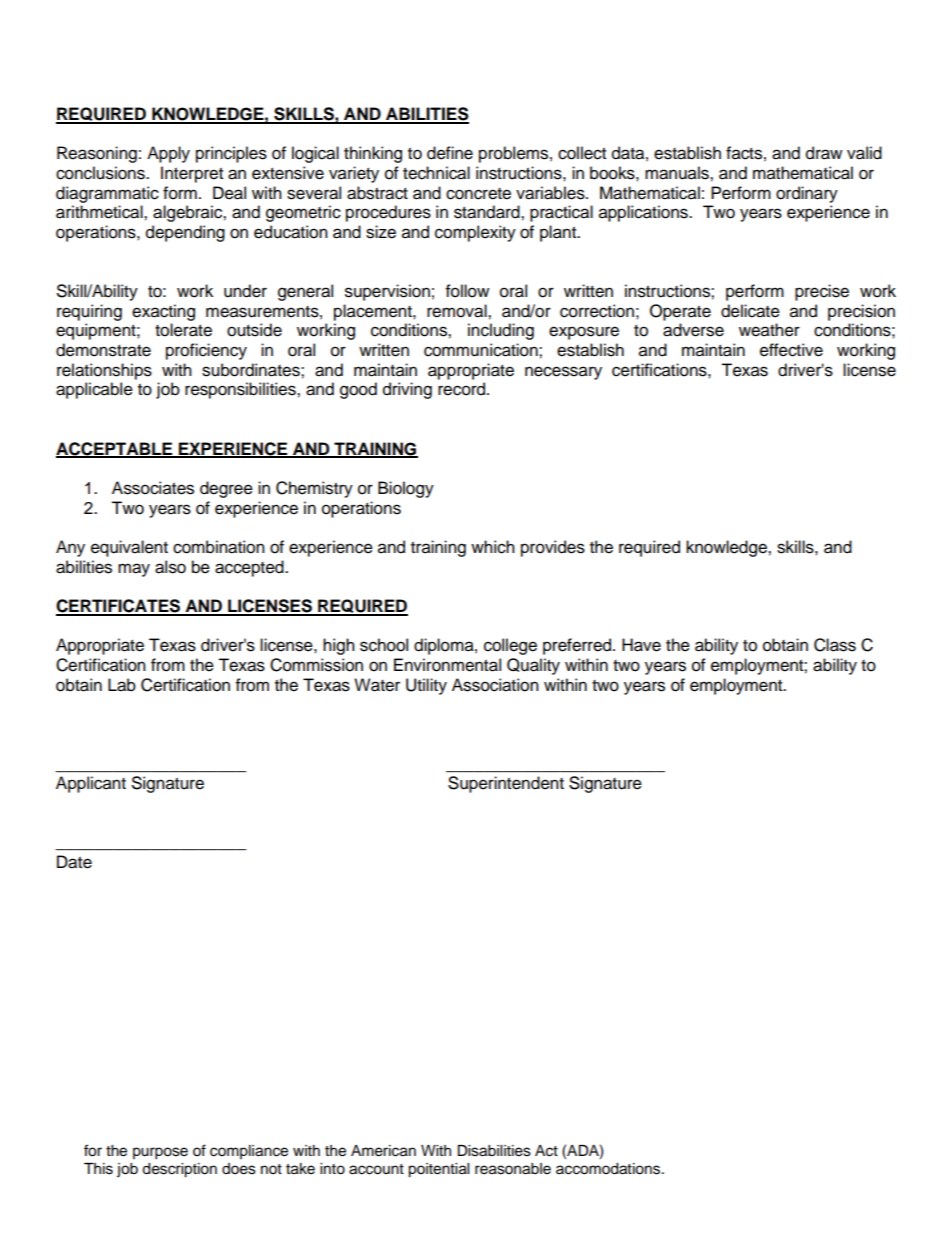  What do you see at coordinates (835, 645) in the screenshot?
I see `Class` at bounding box center [835, 645].
